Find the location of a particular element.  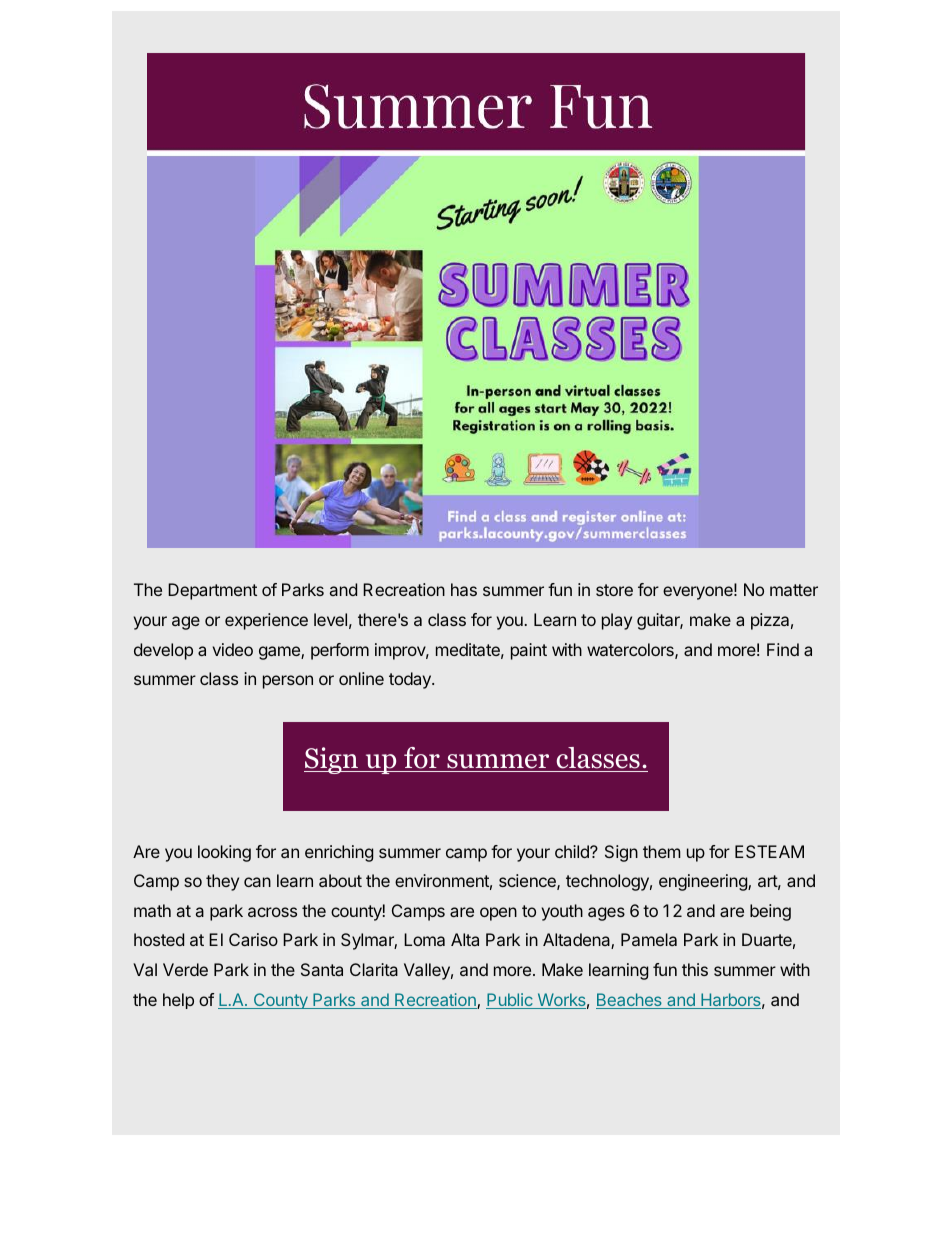

has is located at coordinates (464, 589).
